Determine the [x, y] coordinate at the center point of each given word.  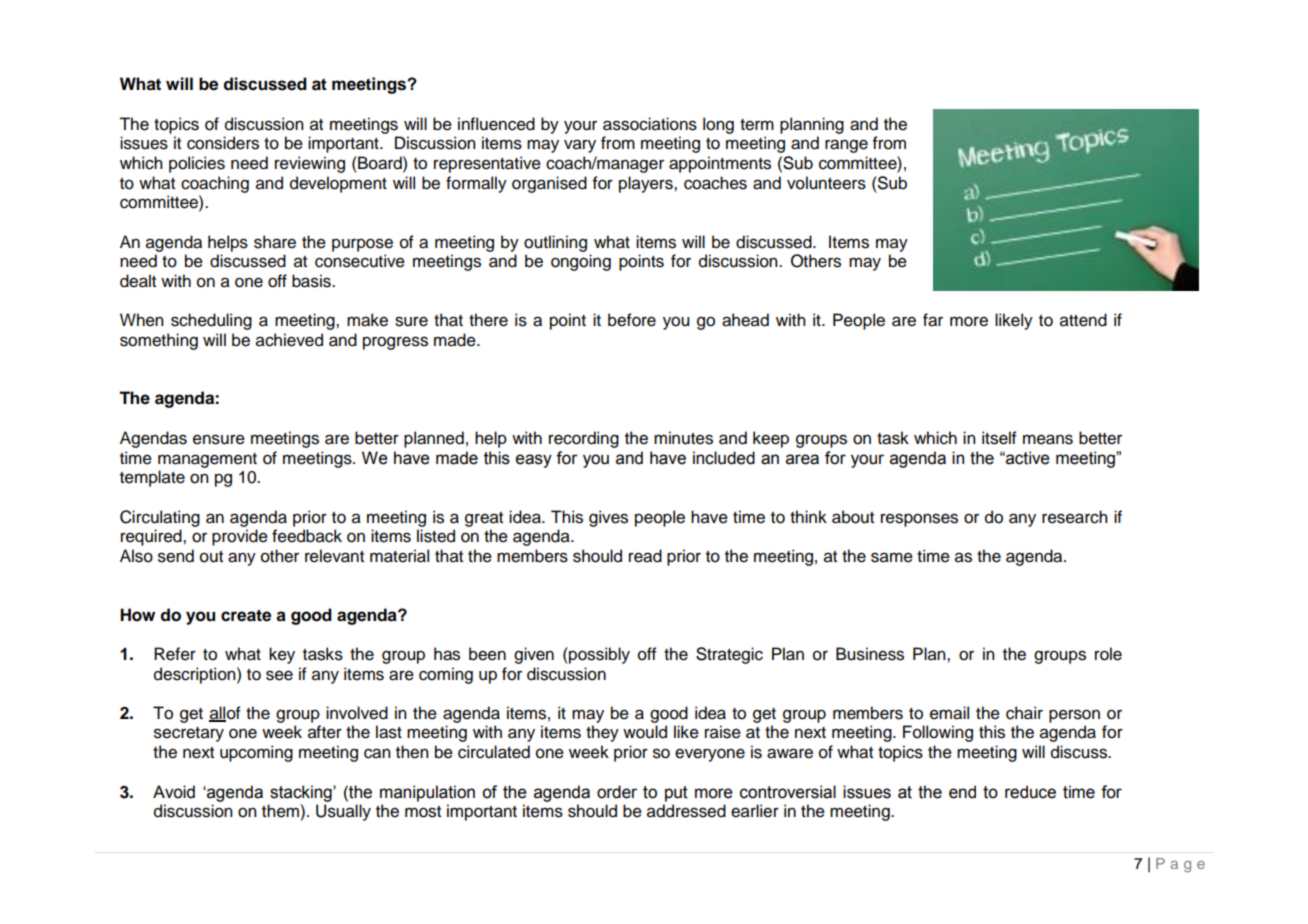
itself [999, 438]
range [846, 146]
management [207, 460]
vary [580, 146]
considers [223, 143]
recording [584, 439]
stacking [302, 793]
